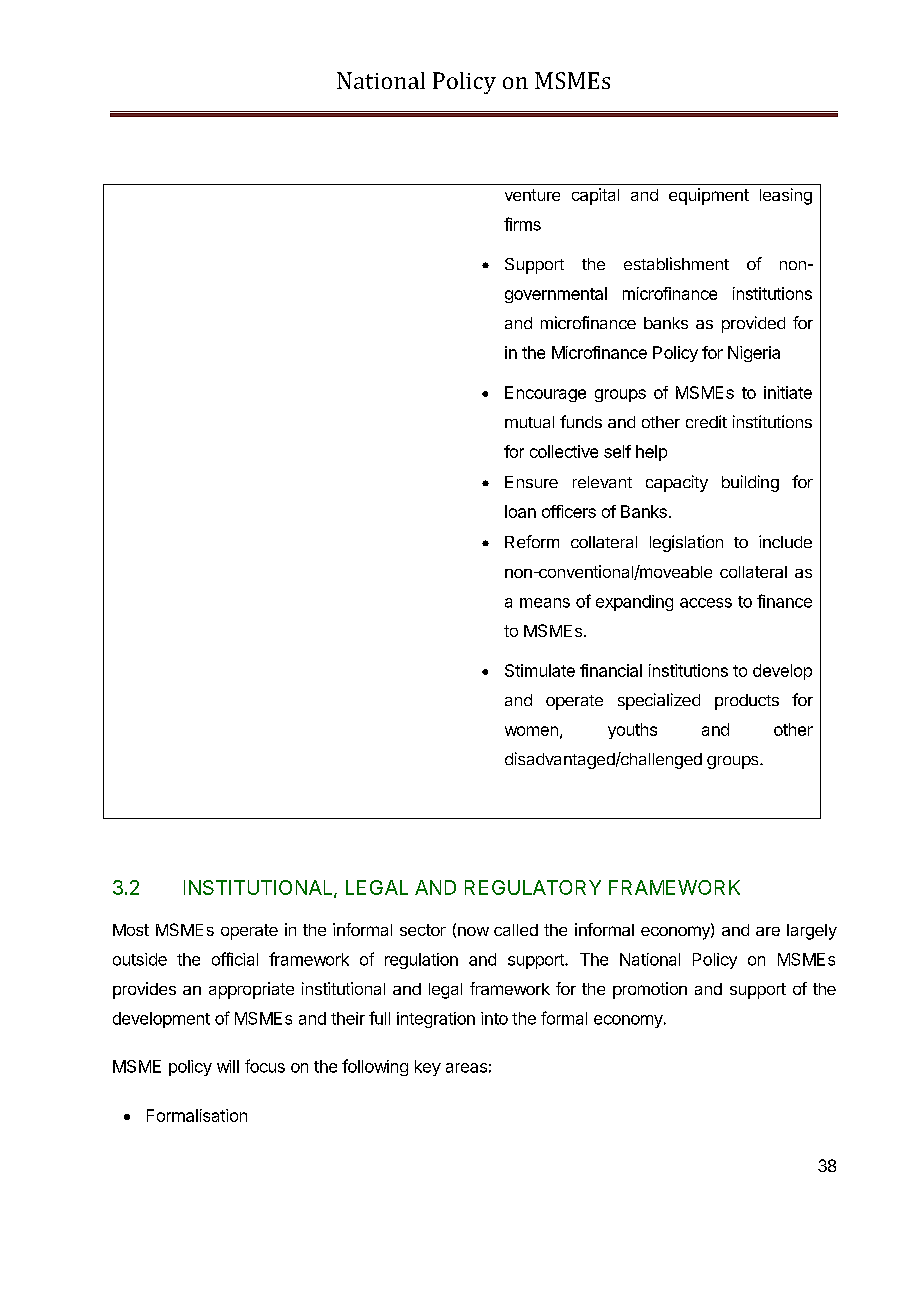 This document has height=1308, width=924. Describe the element at coordinates (709, 196) in the document. I see `equipment` at that location.
